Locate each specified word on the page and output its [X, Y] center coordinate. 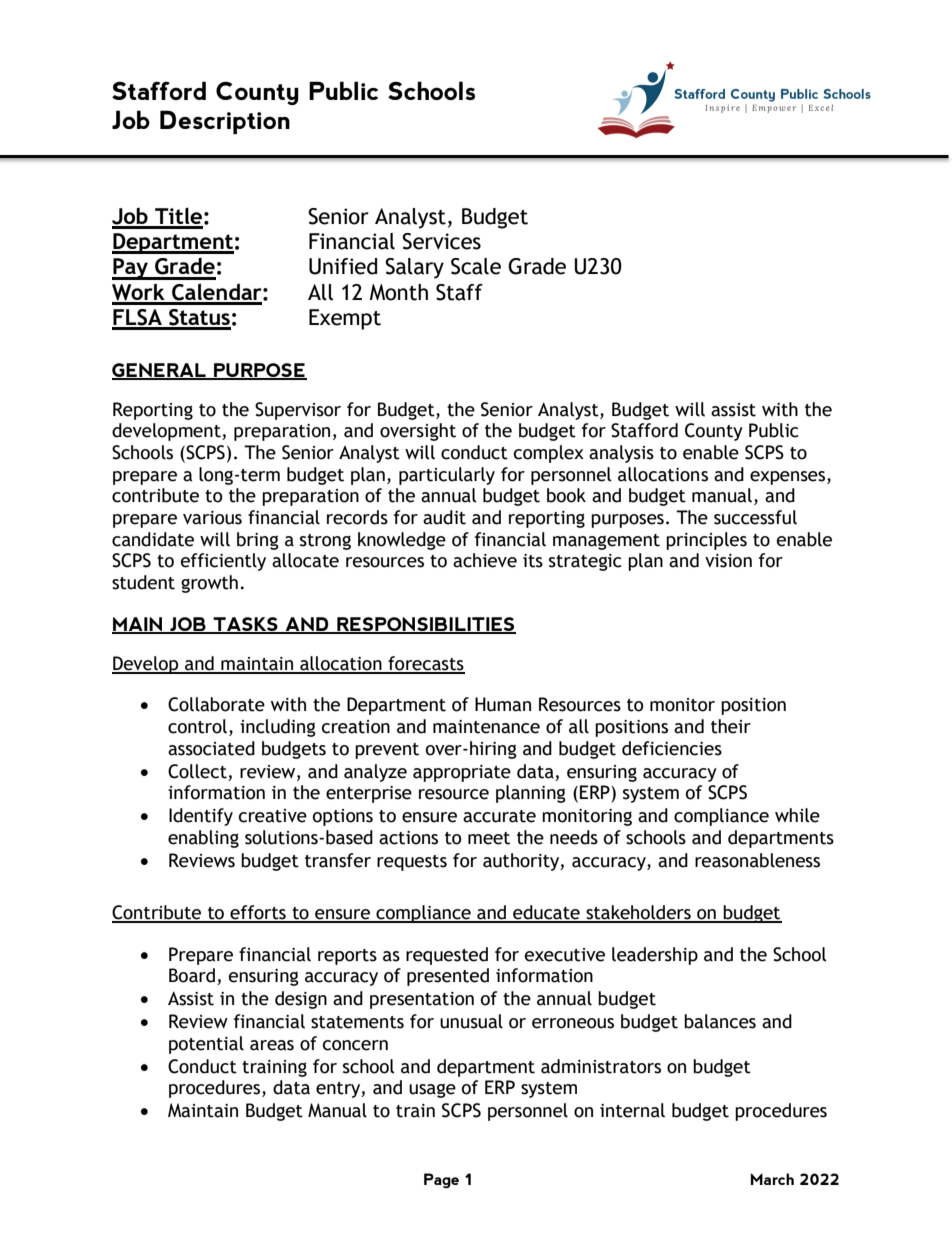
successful [755, 517]
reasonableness [757, 860]
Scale [476, 266]
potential [206, 1045]
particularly [447, 476]
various [212, 518]
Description [225, 122]
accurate [499, 816]
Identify [201, 817]
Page [441, 1181]
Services [441, 241]
